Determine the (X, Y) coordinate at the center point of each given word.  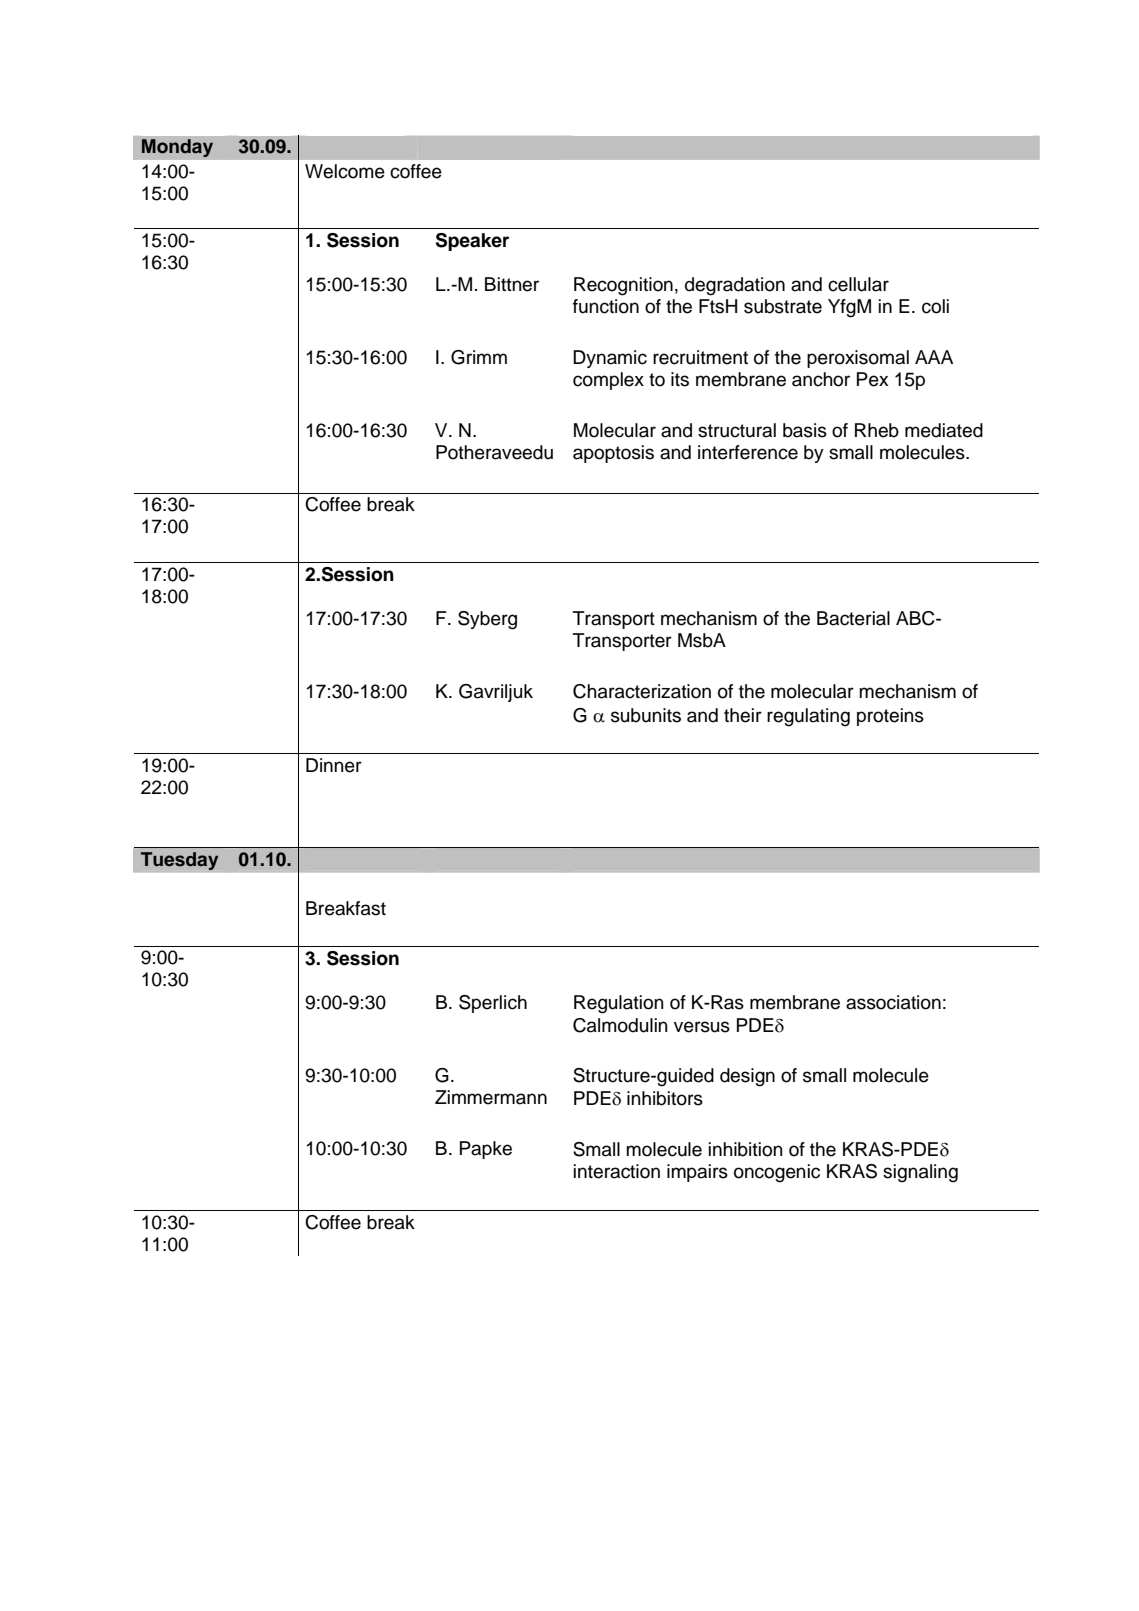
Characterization (642, 691)
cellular (858, 284)
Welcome (345, 171)
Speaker (472, 242)
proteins (890, 717)
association (893, 1002)
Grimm (479, 357)
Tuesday (179, 861)
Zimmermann (491, 1097)
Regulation (619, 1004)
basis (805, 430)
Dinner (334, 765)
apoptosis (613, 454)
